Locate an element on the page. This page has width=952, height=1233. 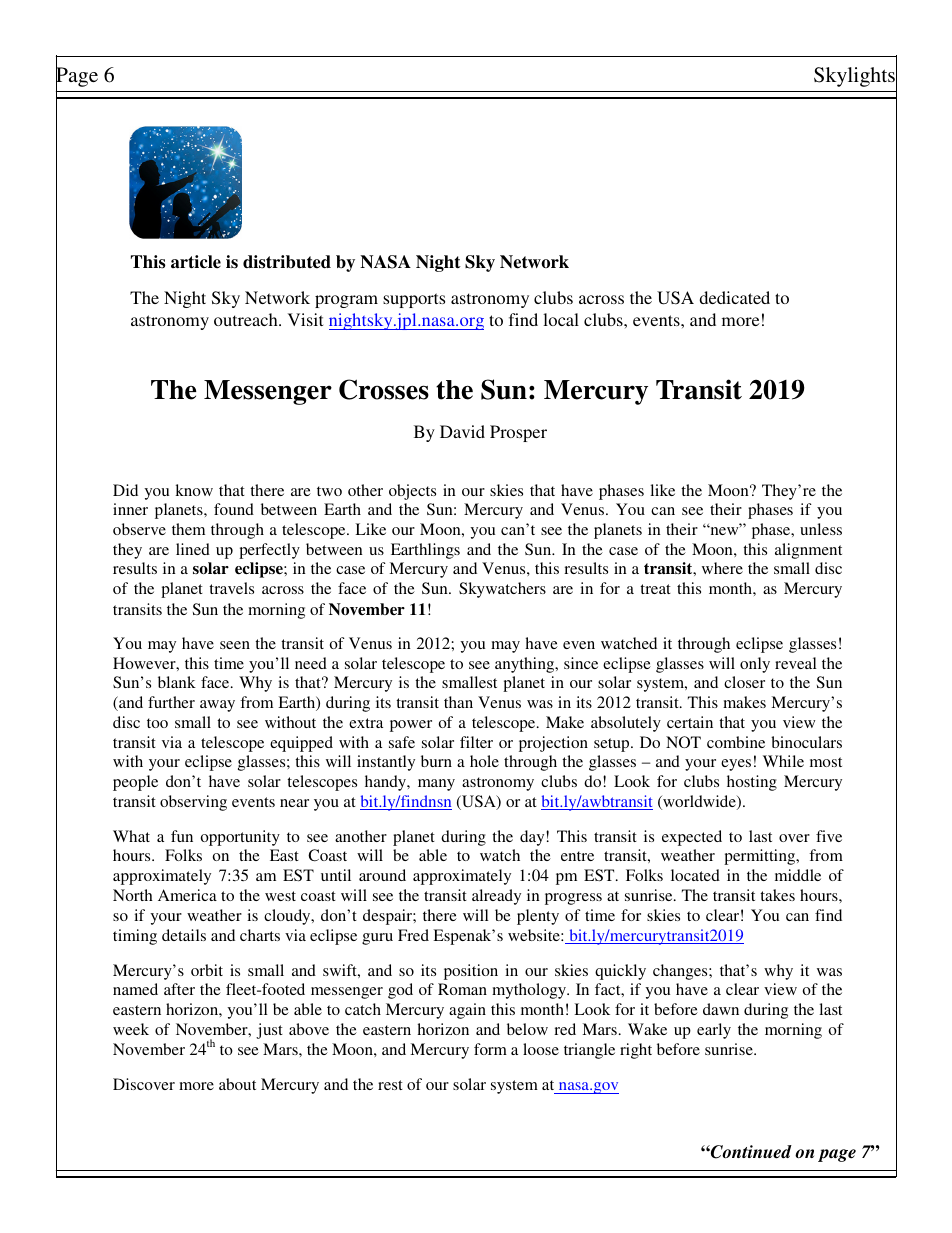
anything is located at coordinates (526, 665).
